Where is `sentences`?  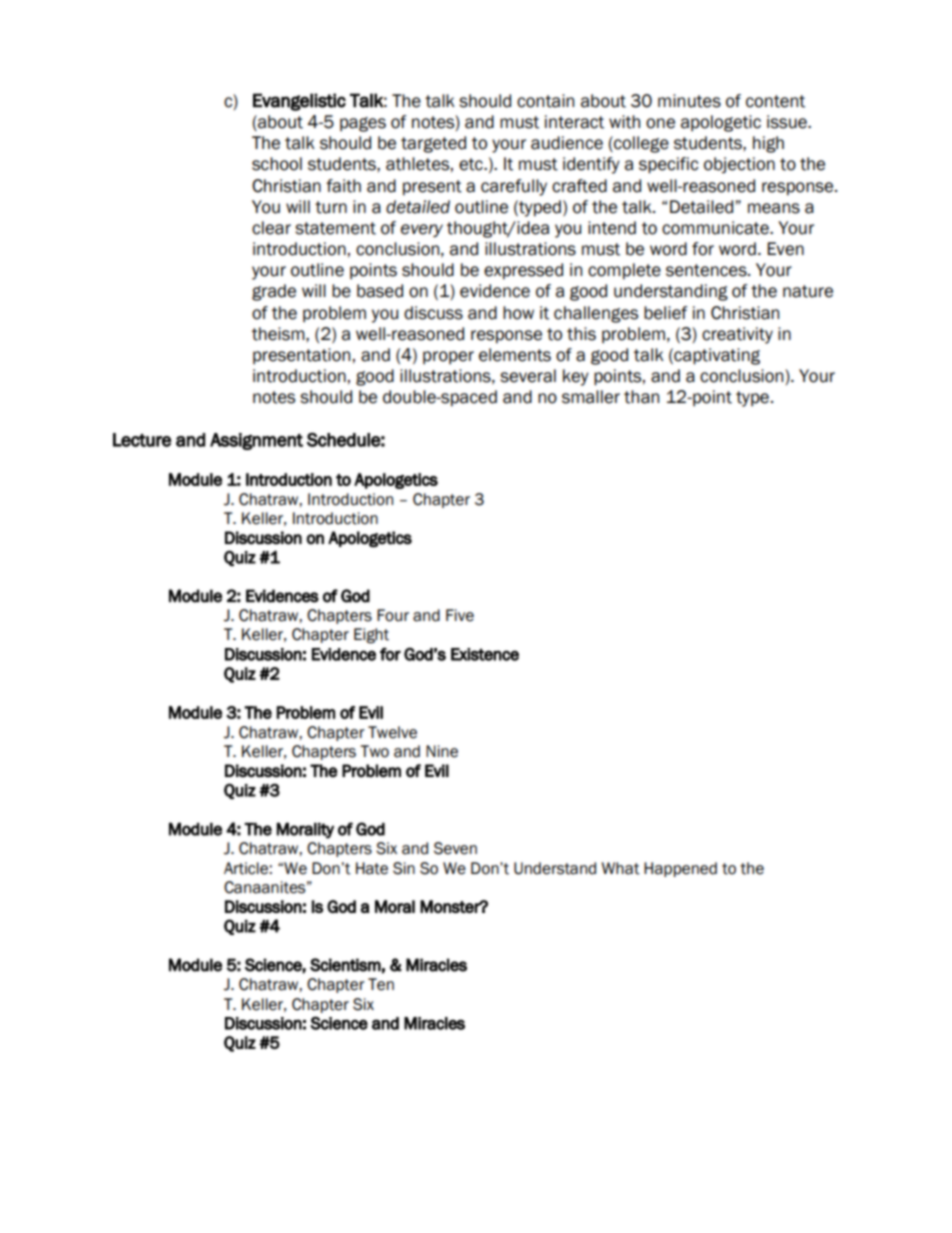
sentences is located at coordinates (707, 270).
